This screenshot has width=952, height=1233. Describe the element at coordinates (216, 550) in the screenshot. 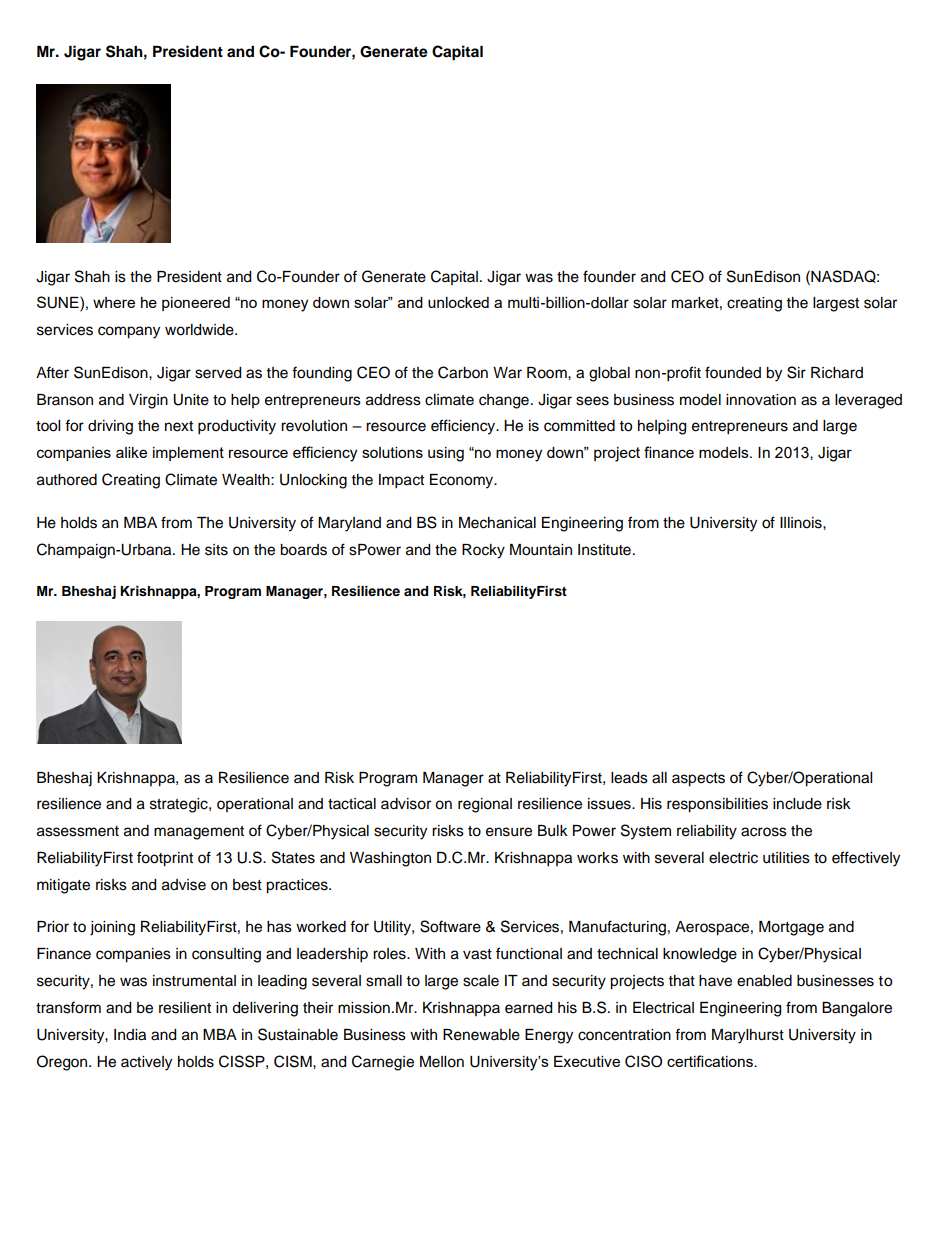

I see `sits` at that location.
